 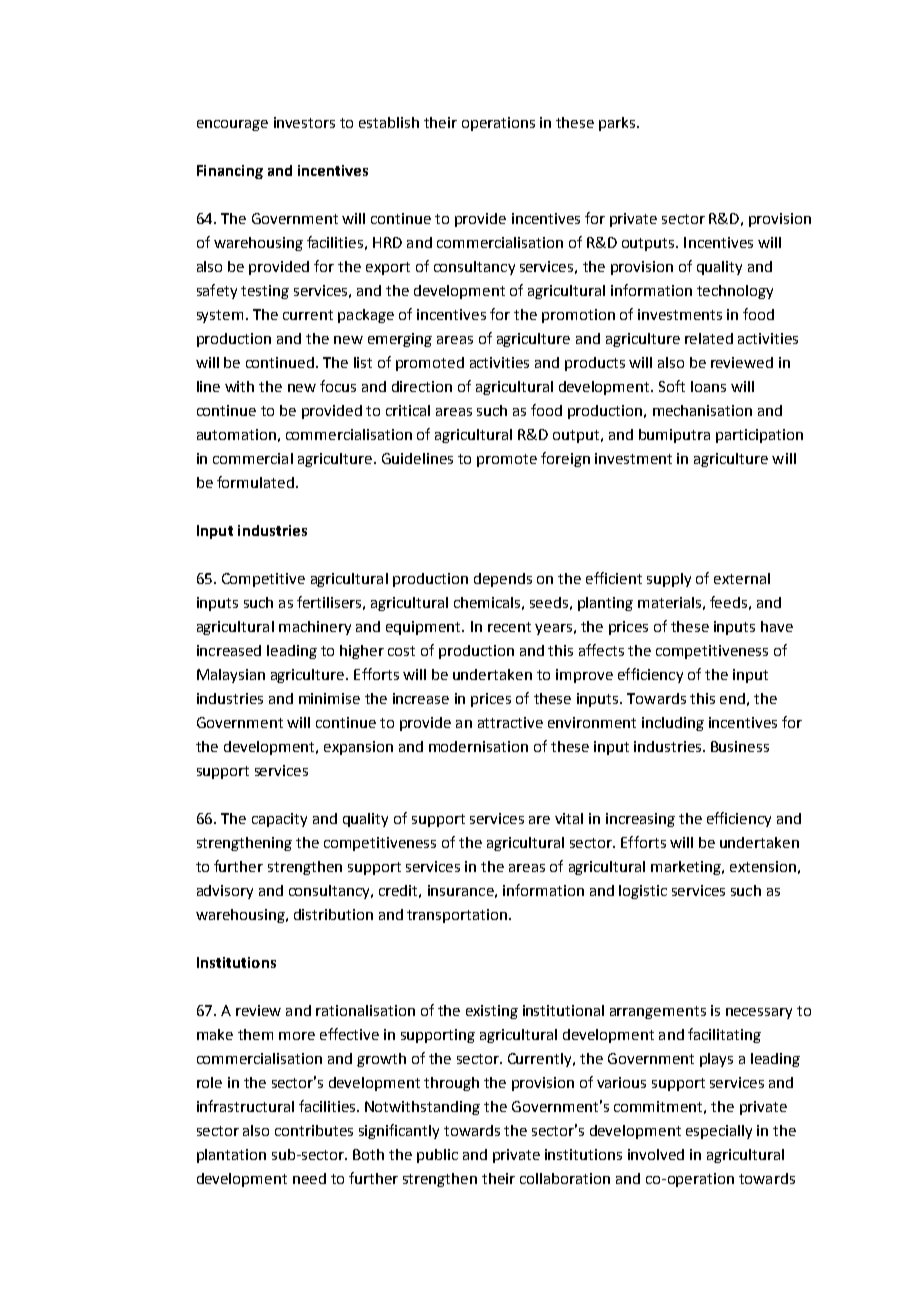 I want to click on public, so click(x=437, y=1156).
